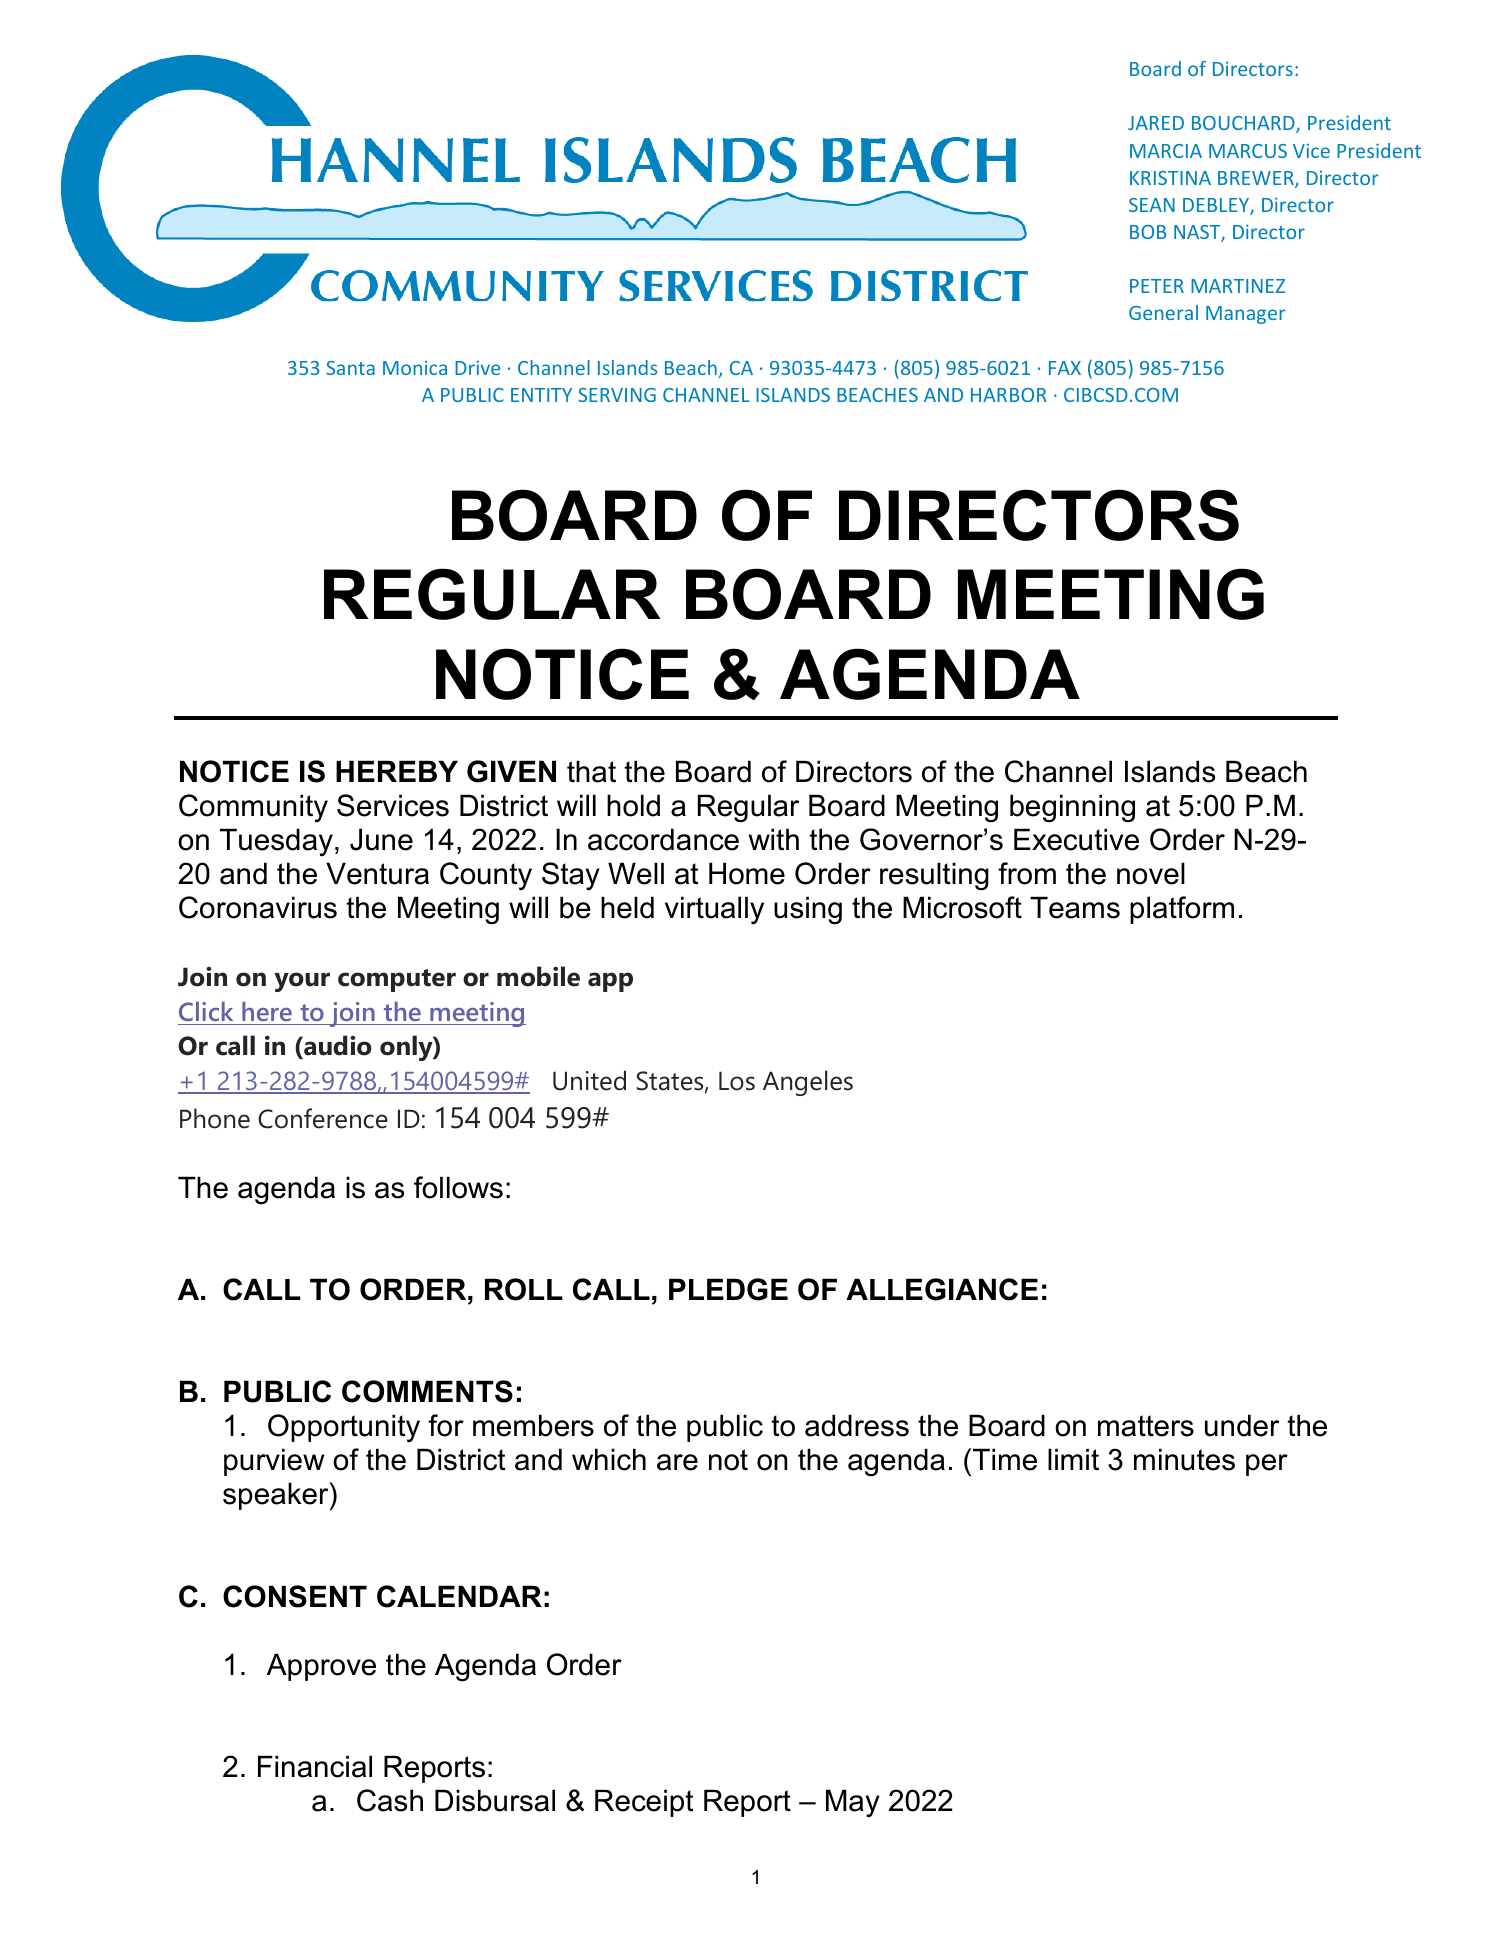  Describe the element at coordinates (350, 368) in the page. I see `Santa` at that location.
